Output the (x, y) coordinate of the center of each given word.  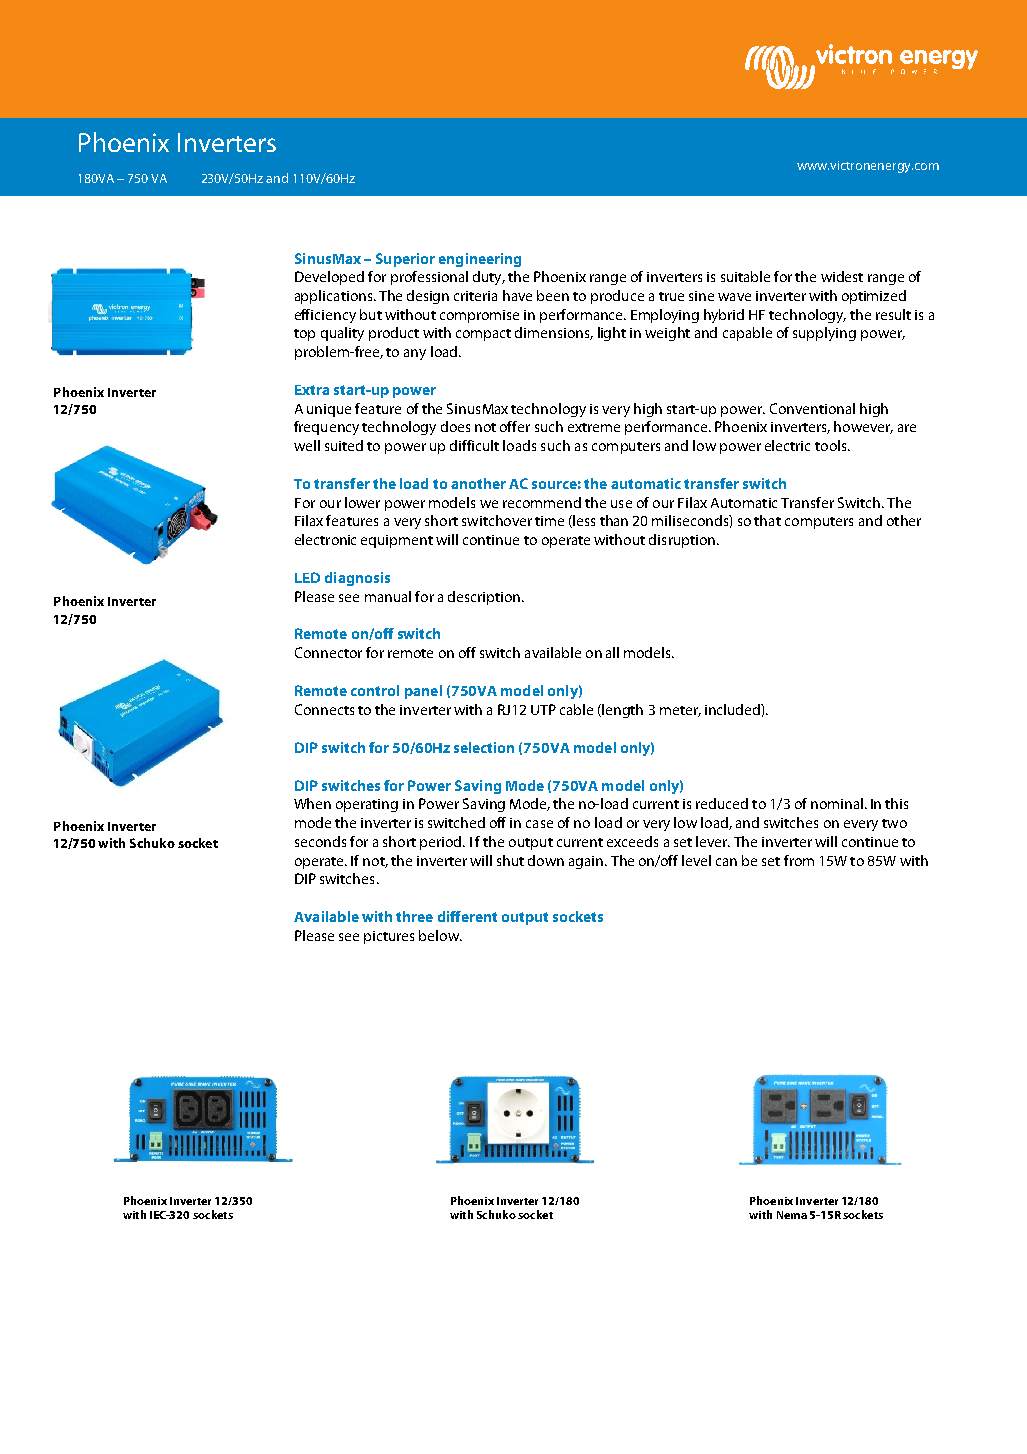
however (863, 427)
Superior (405, 260)
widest (842, 276)
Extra (312, 390)
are (907, 428)
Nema (792, 1215)
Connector (328, 652)
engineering (480, 260)
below (440, 935)
